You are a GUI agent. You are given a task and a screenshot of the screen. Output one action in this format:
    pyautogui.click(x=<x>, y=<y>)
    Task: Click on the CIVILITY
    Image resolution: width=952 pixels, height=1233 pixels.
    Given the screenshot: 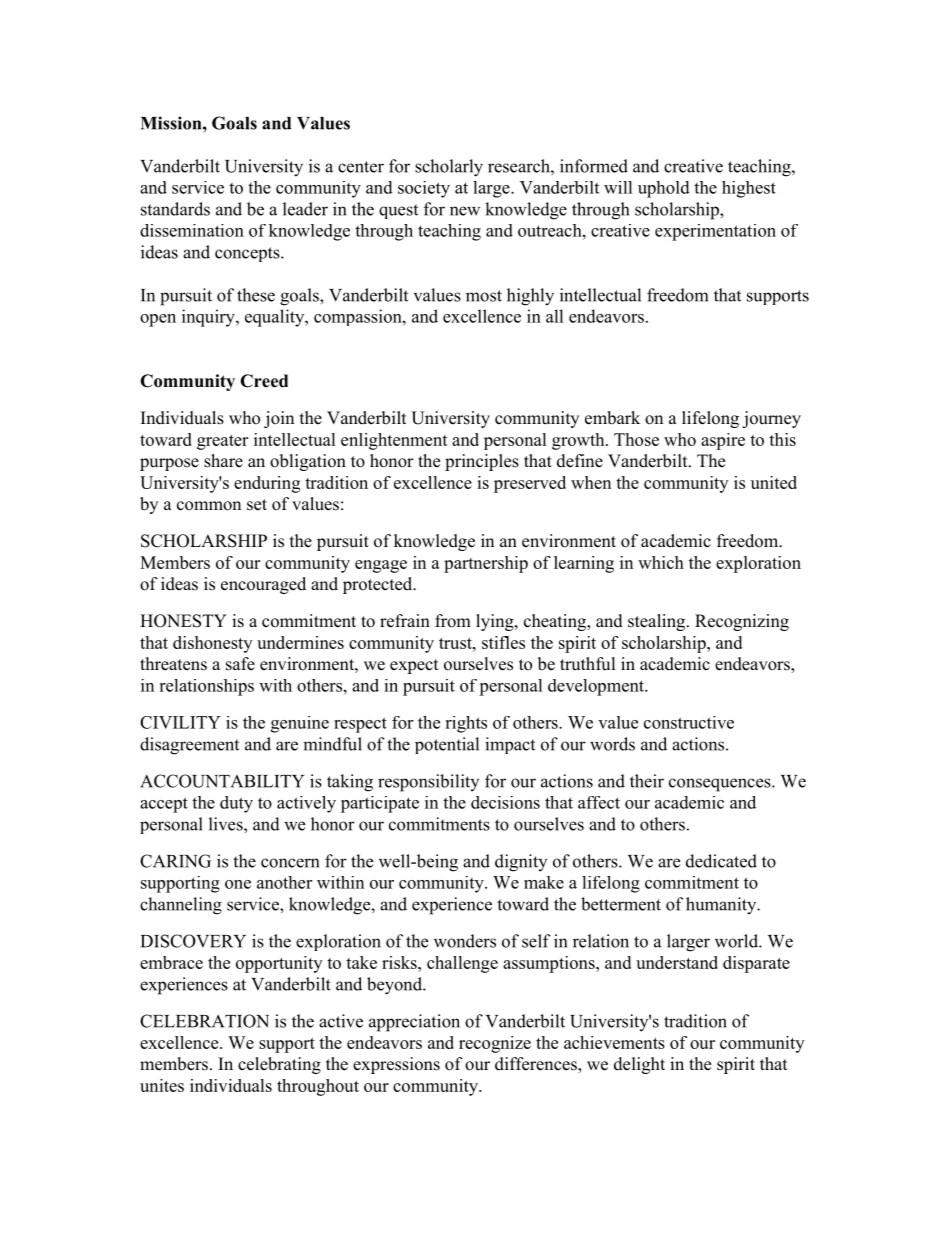 What is the action you would take?
    pyautogui.click(x=180, y=722)
